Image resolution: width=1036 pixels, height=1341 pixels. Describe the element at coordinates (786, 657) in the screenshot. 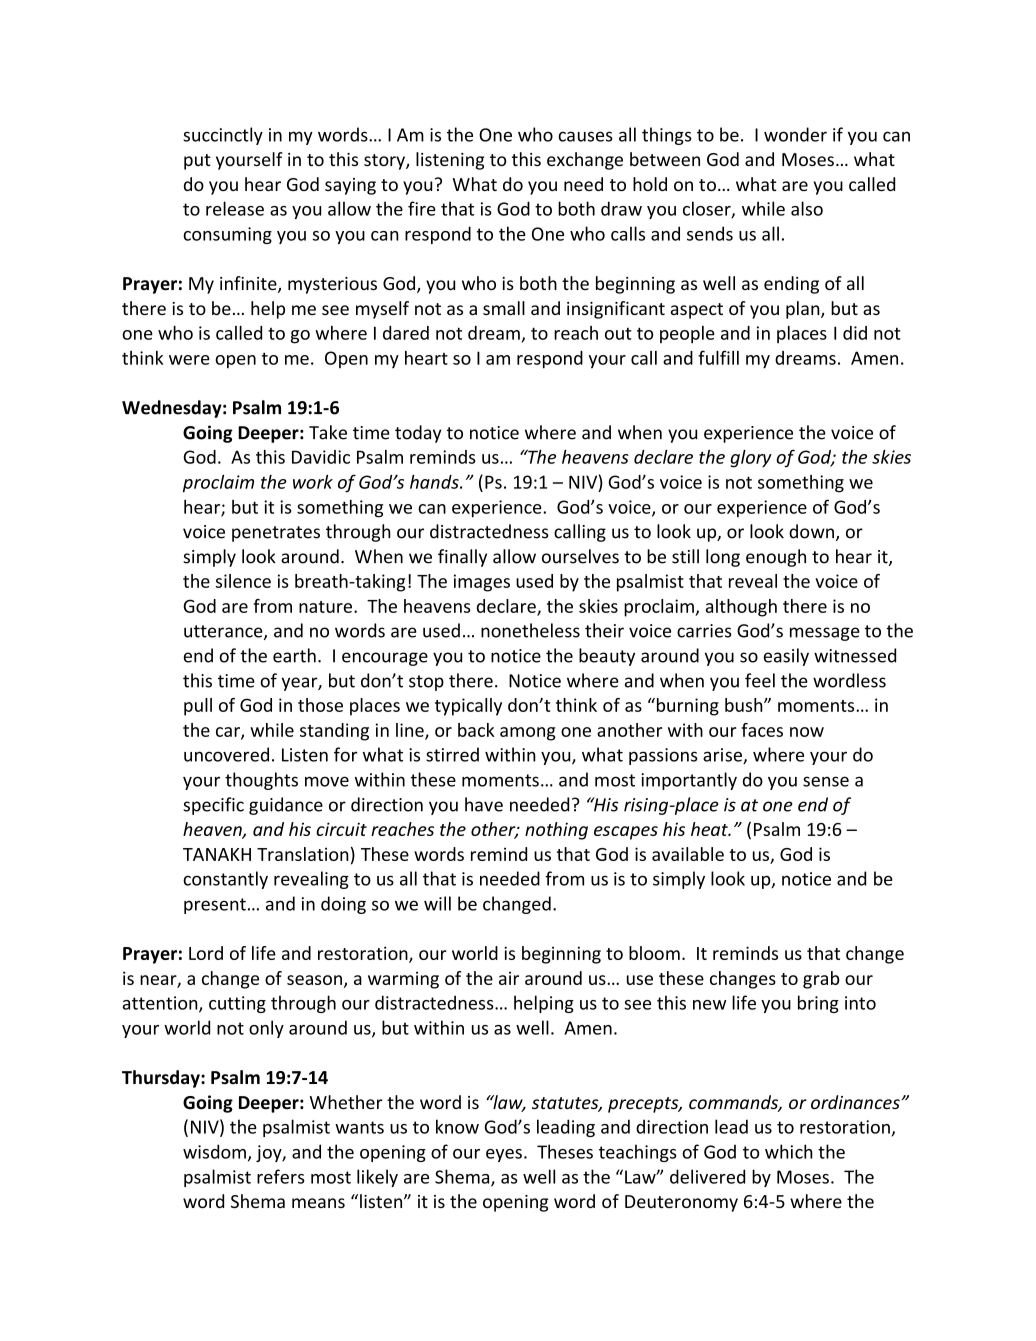

I see `easily` at that location.
